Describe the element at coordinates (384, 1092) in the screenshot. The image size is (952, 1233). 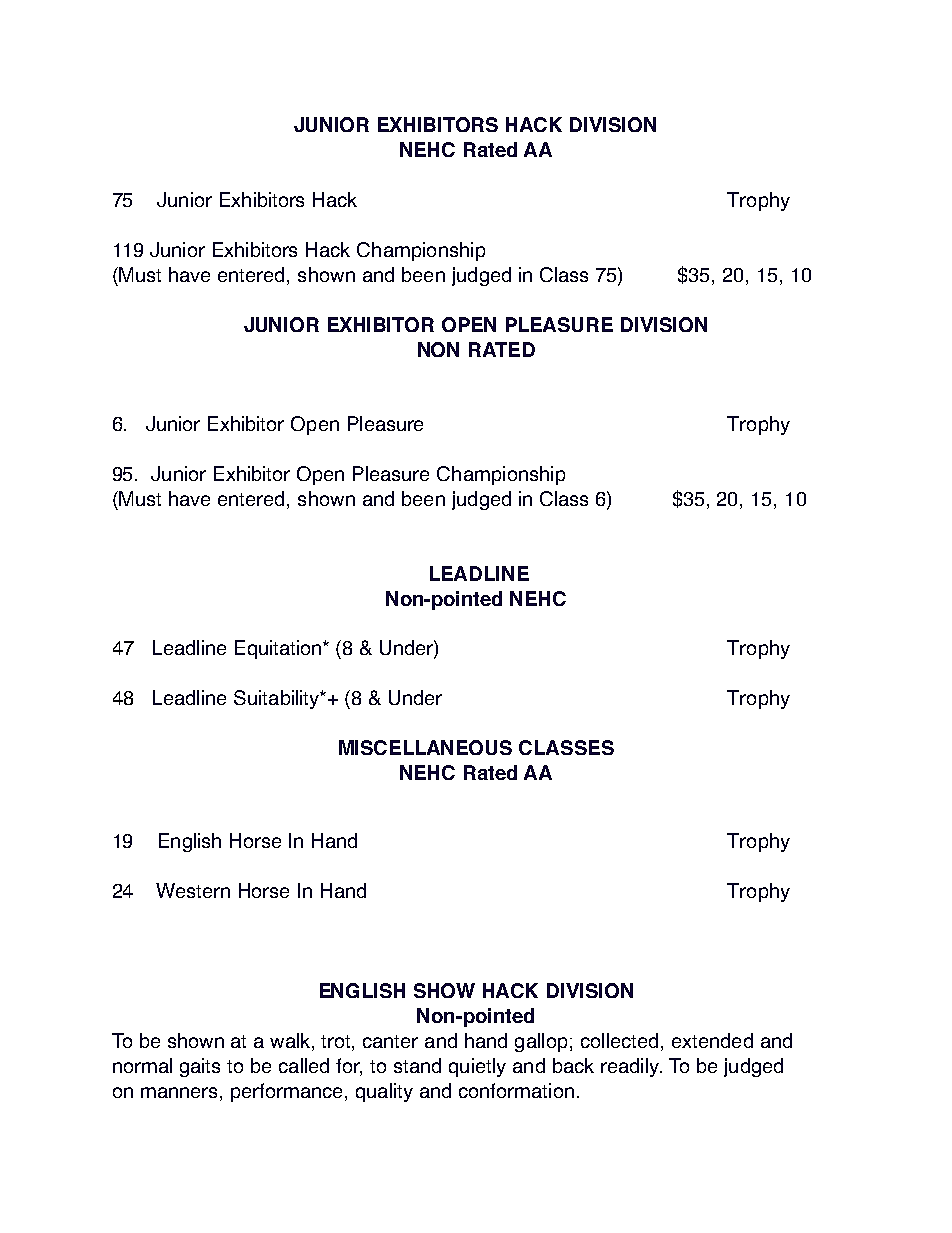
I see `quality` at that location.
